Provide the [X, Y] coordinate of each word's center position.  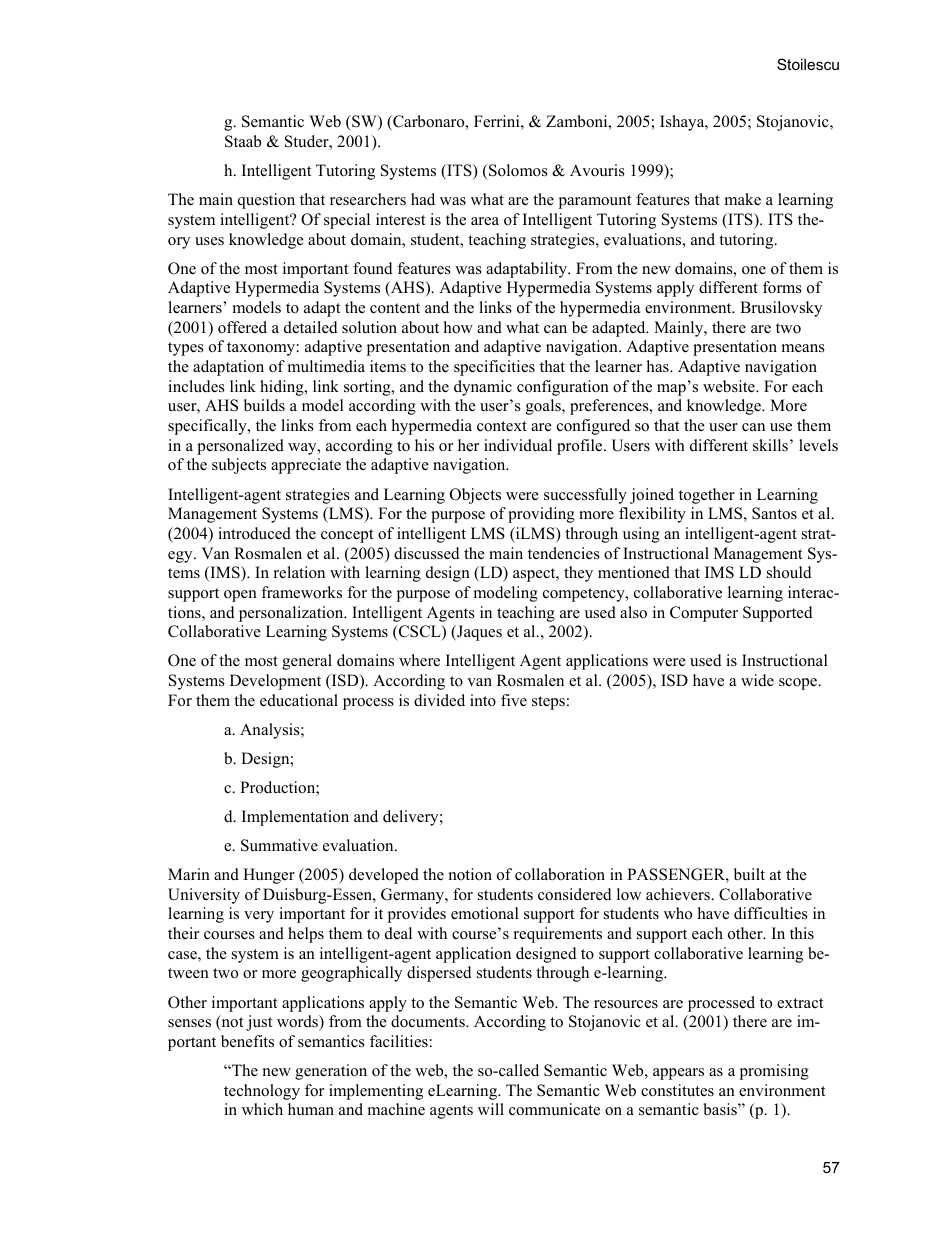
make [743, 199]
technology [262, 1092]
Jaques [478, 633]
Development [275, 682]
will [491, 1109]
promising [774, 1072]
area [485, 221]
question [266, 201]
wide [757, 680]
